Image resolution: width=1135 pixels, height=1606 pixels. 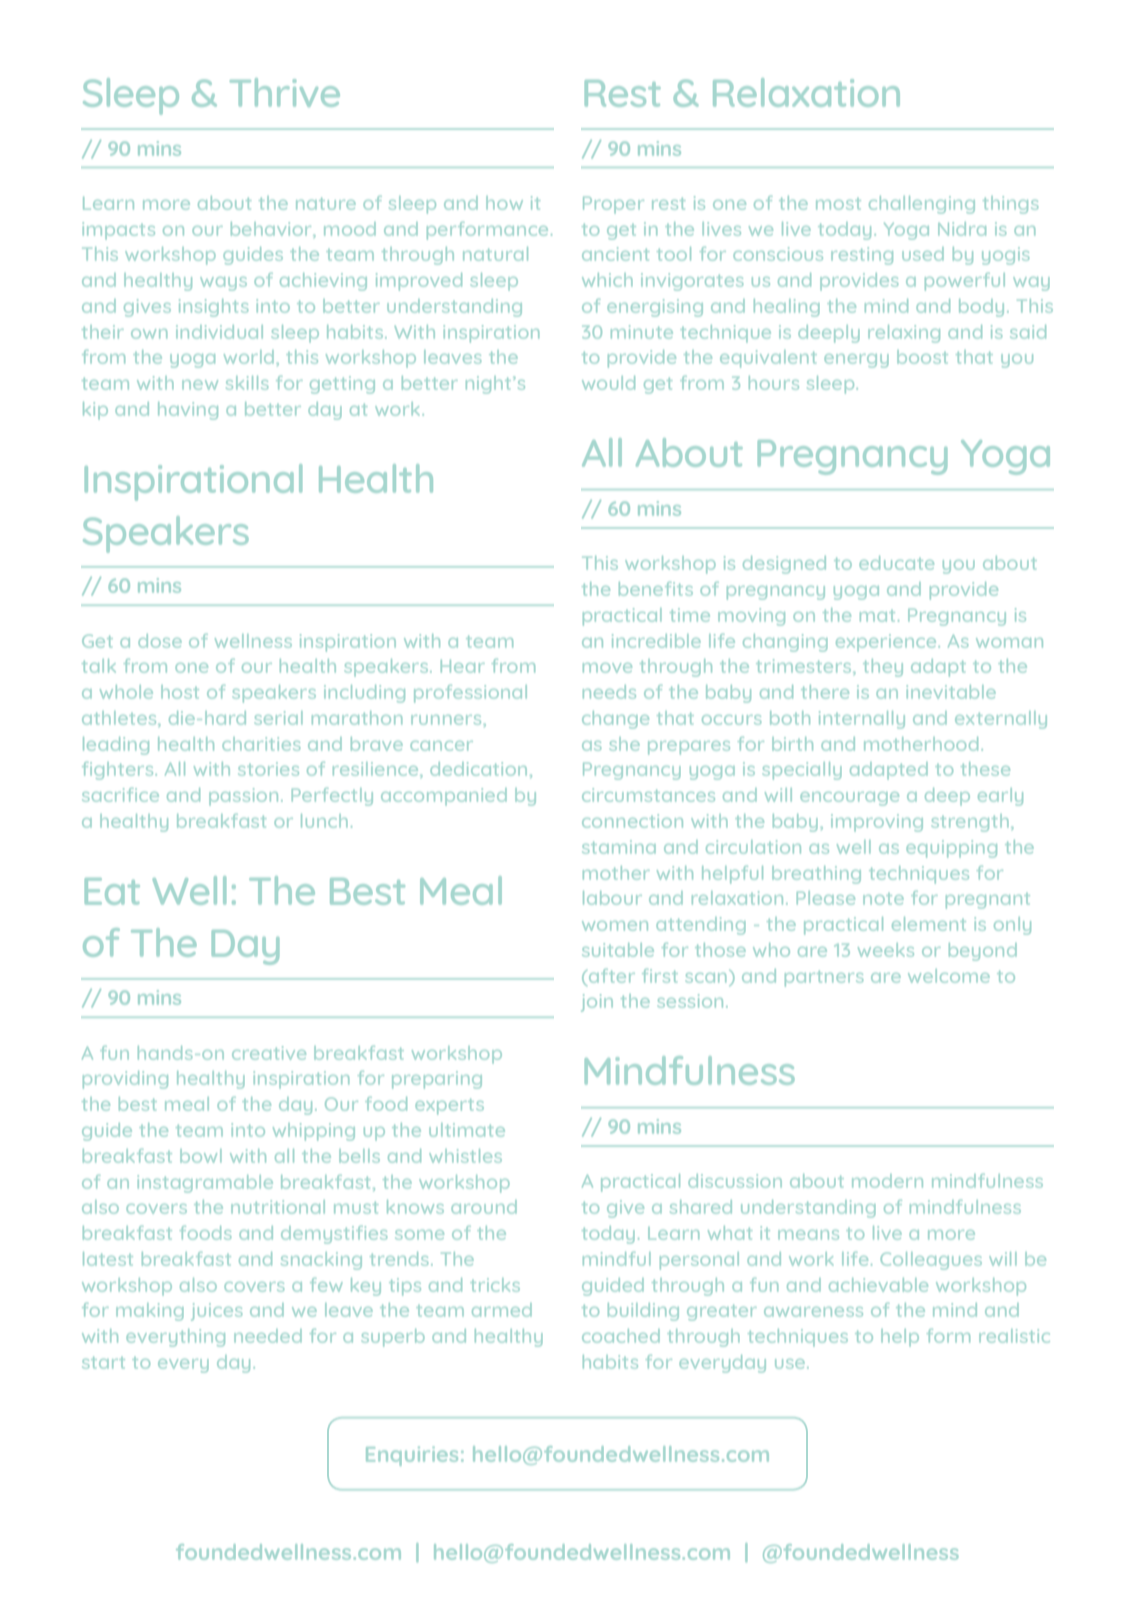 What do you see at coordinates (607, 668) in the image?
I see `move` at bounding box center [607, 668].
